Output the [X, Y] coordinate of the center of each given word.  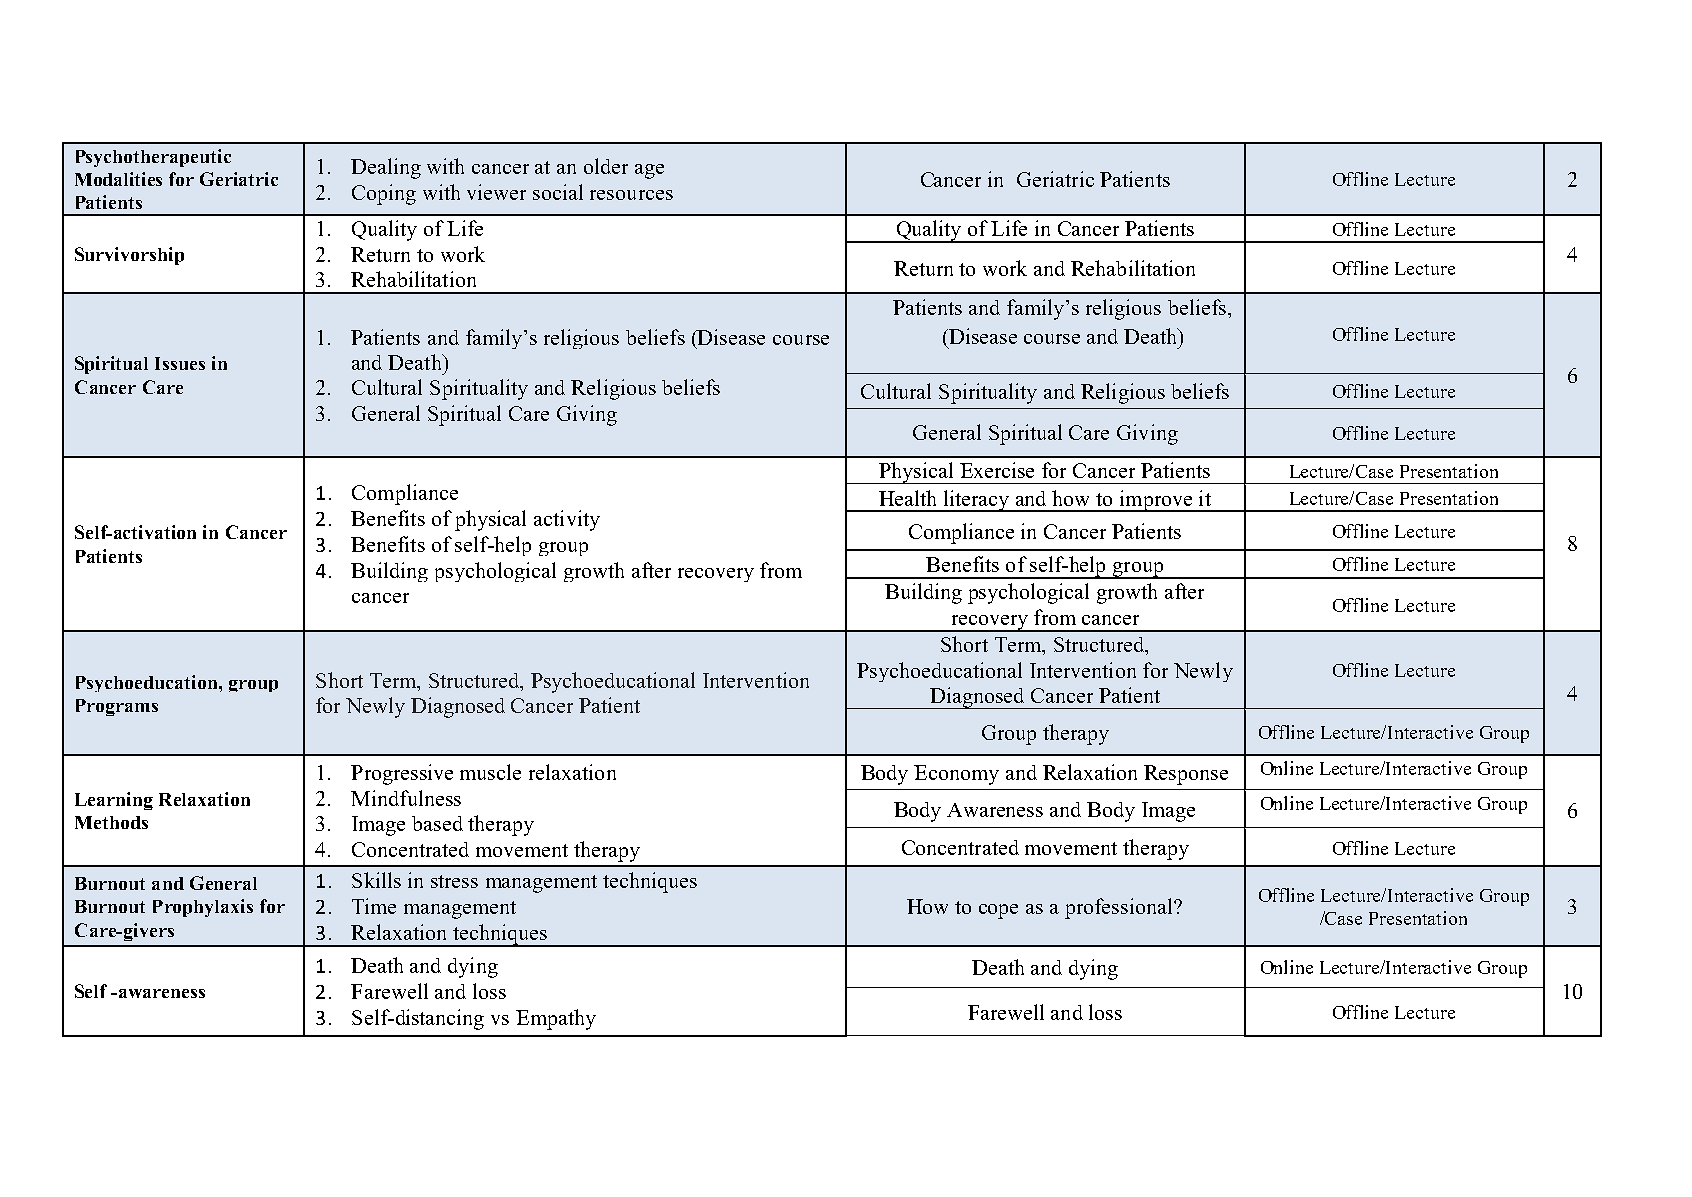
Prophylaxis [203, 908]
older [606, 166]
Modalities [118, 179]
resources [631, 195]
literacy [977, 501]
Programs [117, 707]
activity [567, 520]
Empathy [556, 1019]
